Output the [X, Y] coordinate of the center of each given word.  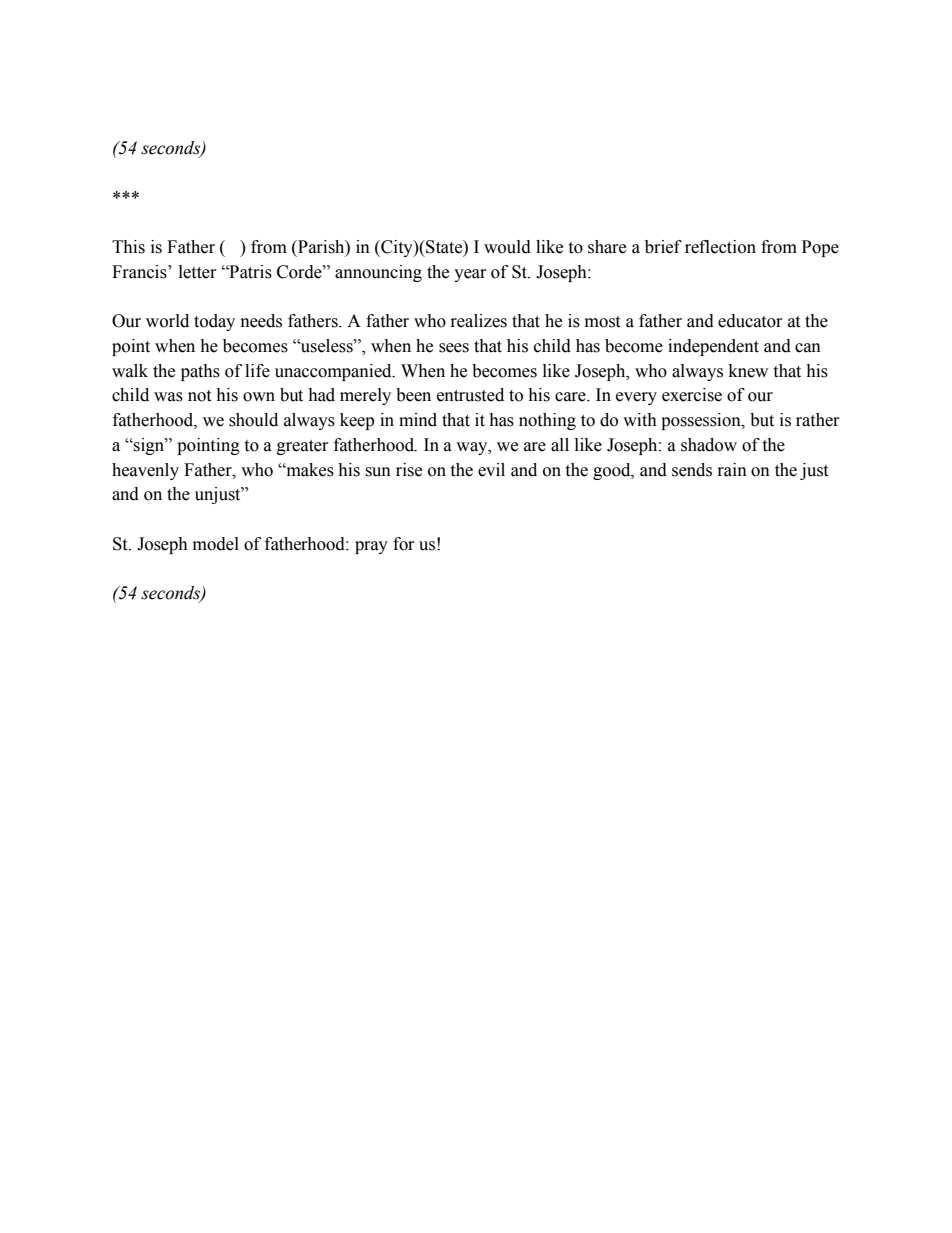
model [216, 544]
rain [732, 470]
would [507, 247]
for [404, 544]
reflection [720, 247]
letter [198, 272]
